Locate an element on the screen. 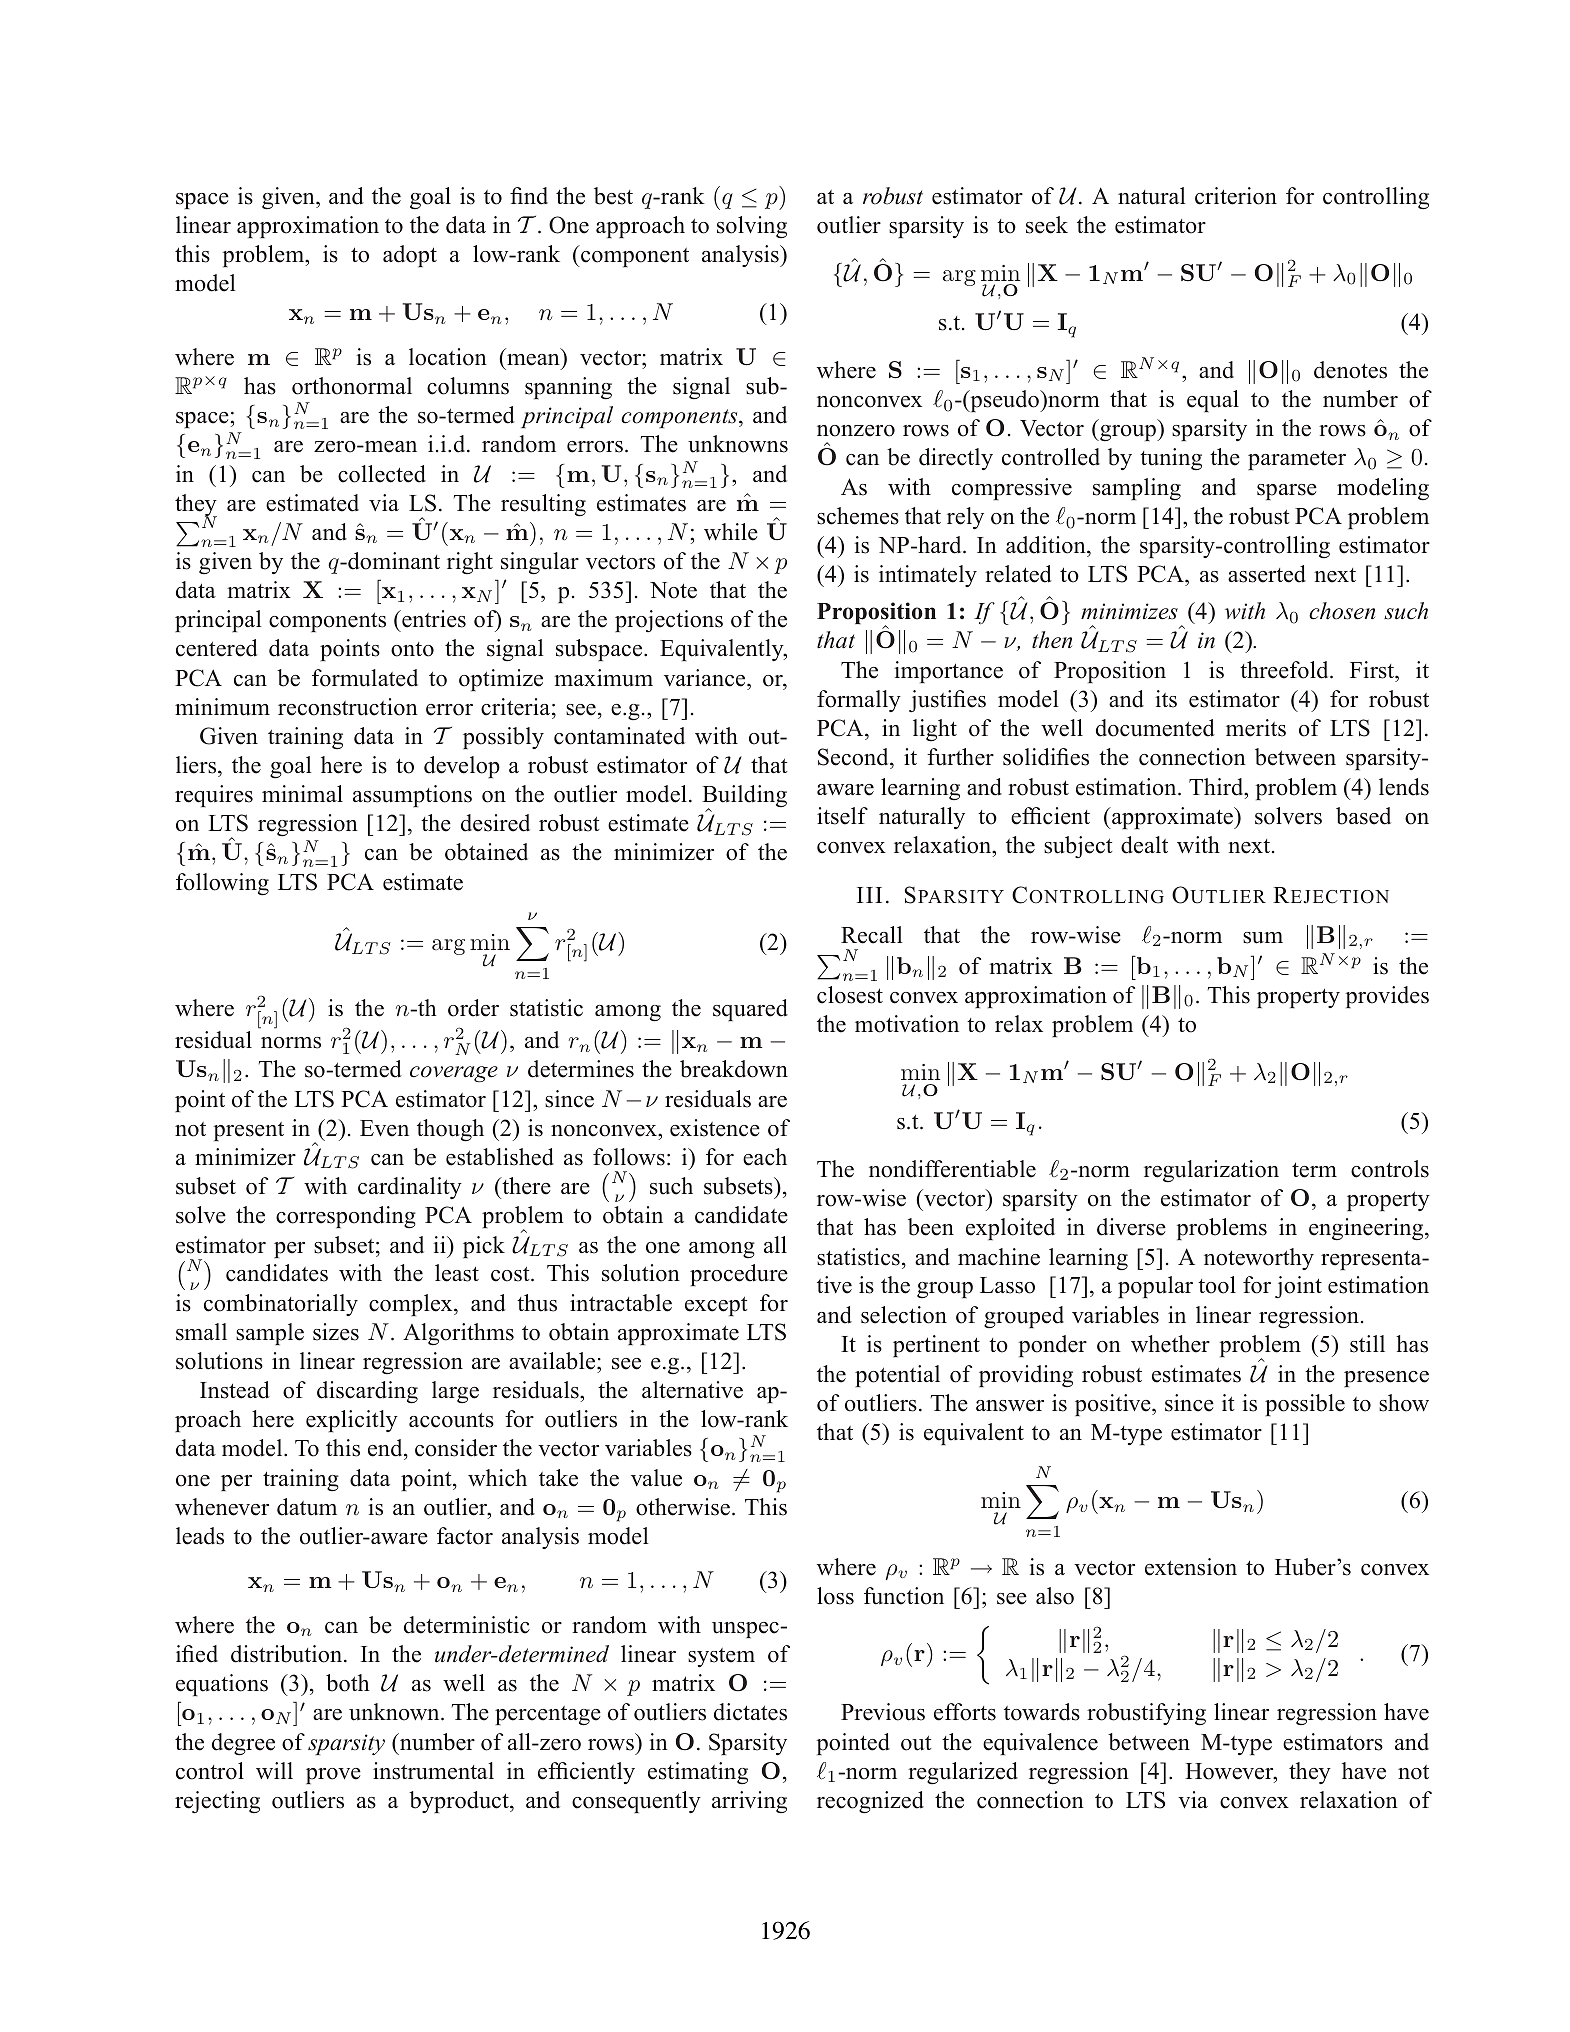 This screenshot has height=2032, width=1570. adopt is located at coordinates (410, 256).
